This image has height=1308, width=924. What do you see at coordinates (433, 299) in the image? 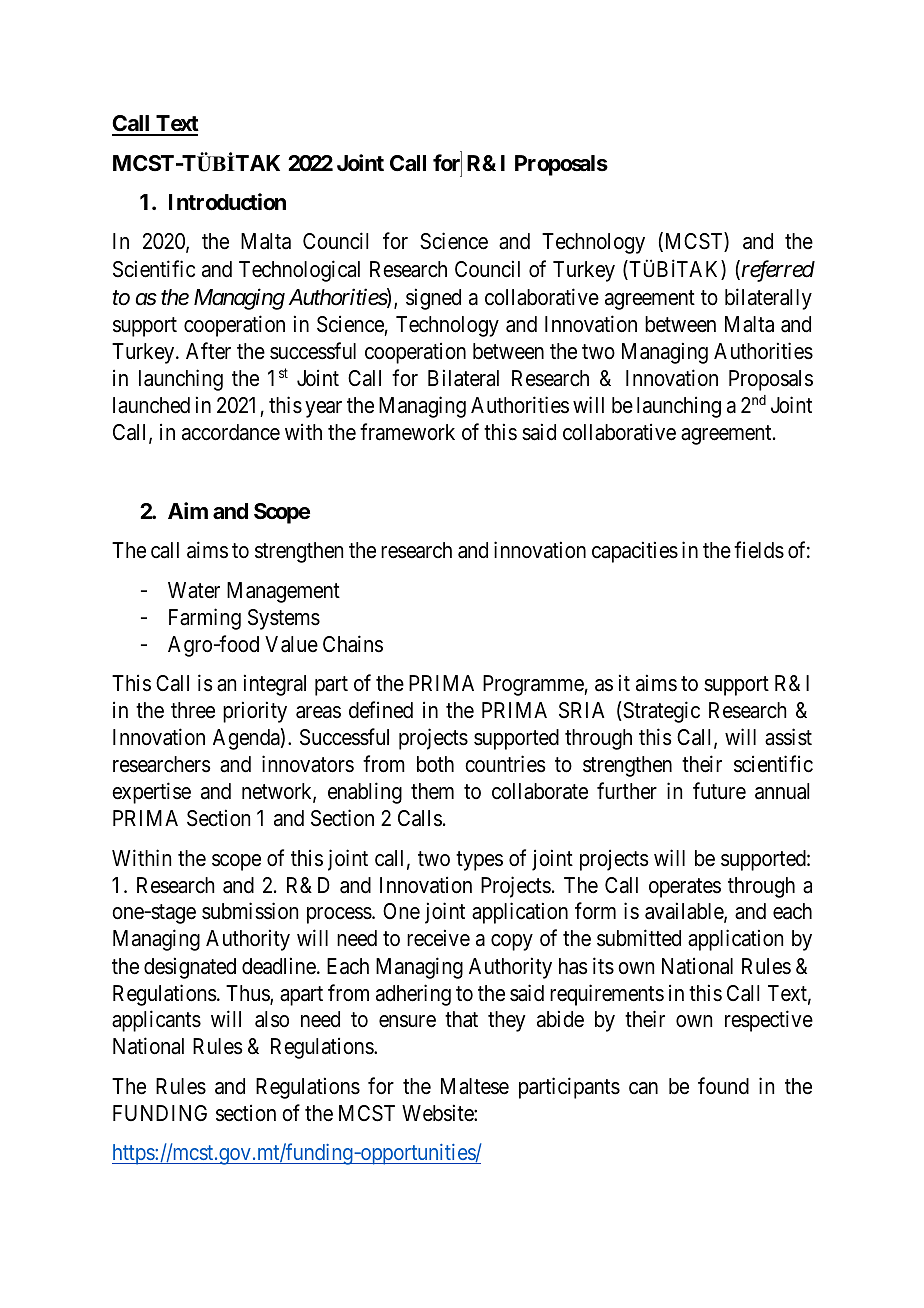
I see `signed` at bounding box center [433, 299].
